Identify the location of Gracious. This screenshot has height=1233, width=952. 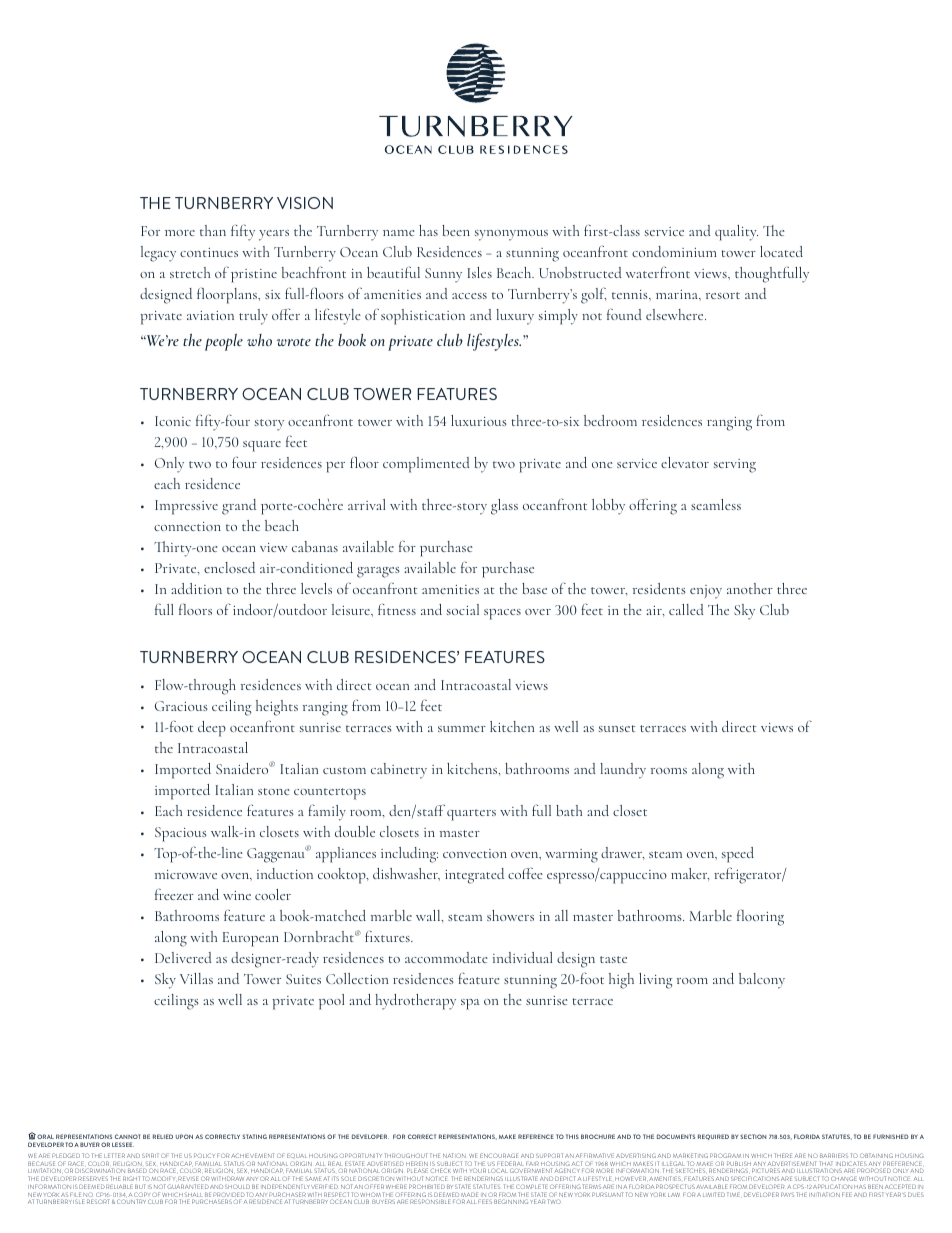
(181, 706).
